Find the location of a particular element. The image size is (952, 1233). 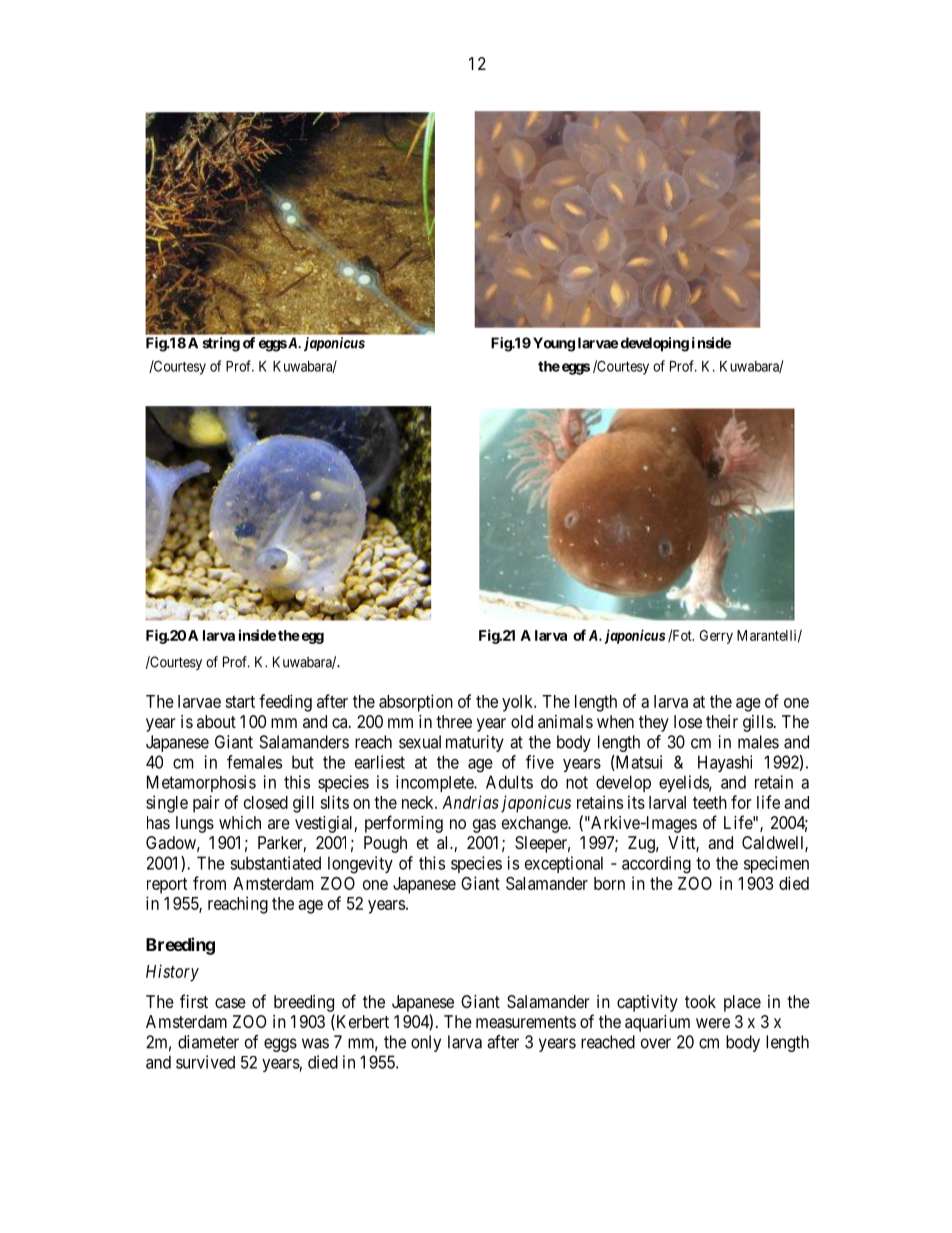

Gerry is located at coordinates (716, 637).
